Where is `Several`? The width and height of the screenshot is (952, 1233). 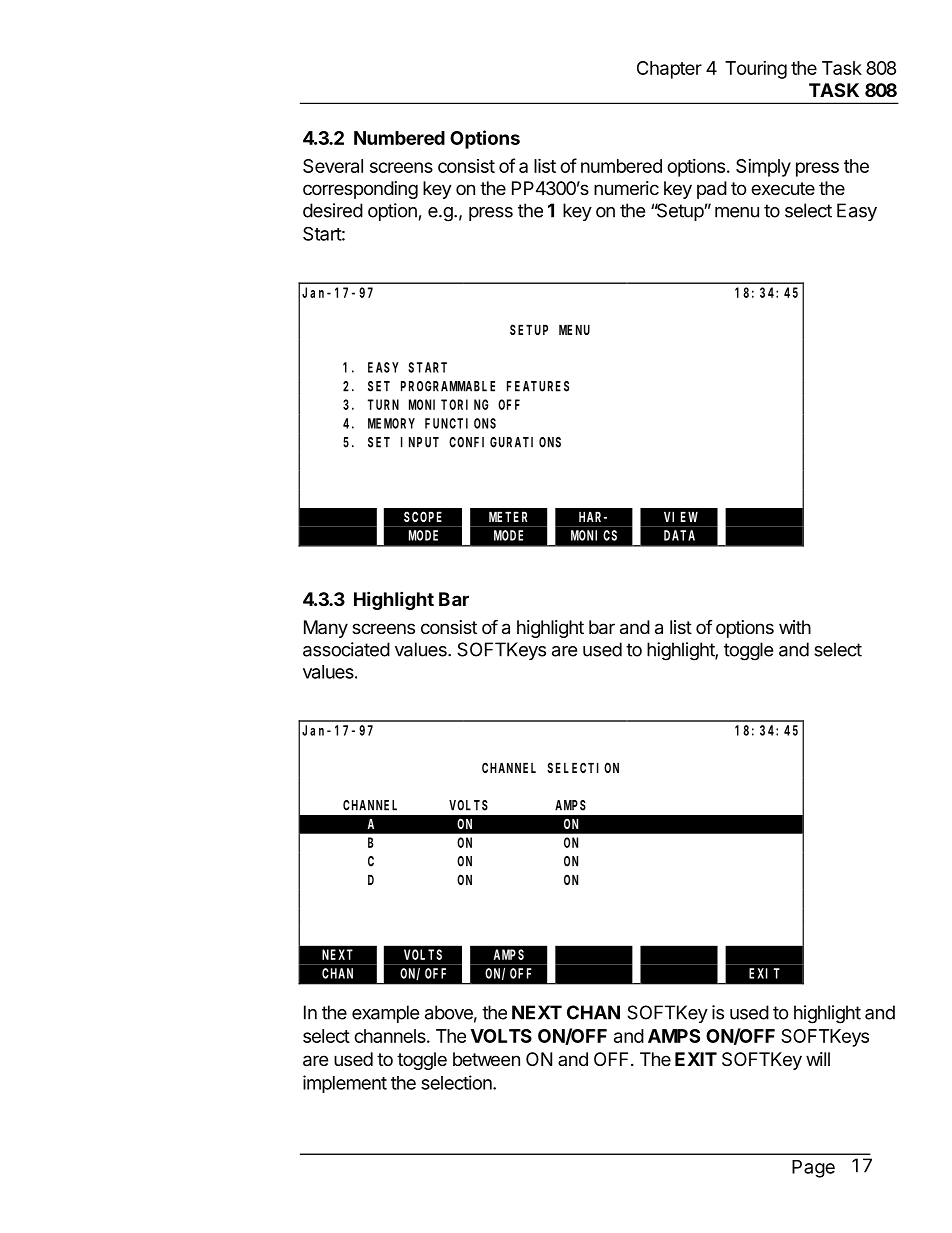
Several is located at coordinates (333, 166).
